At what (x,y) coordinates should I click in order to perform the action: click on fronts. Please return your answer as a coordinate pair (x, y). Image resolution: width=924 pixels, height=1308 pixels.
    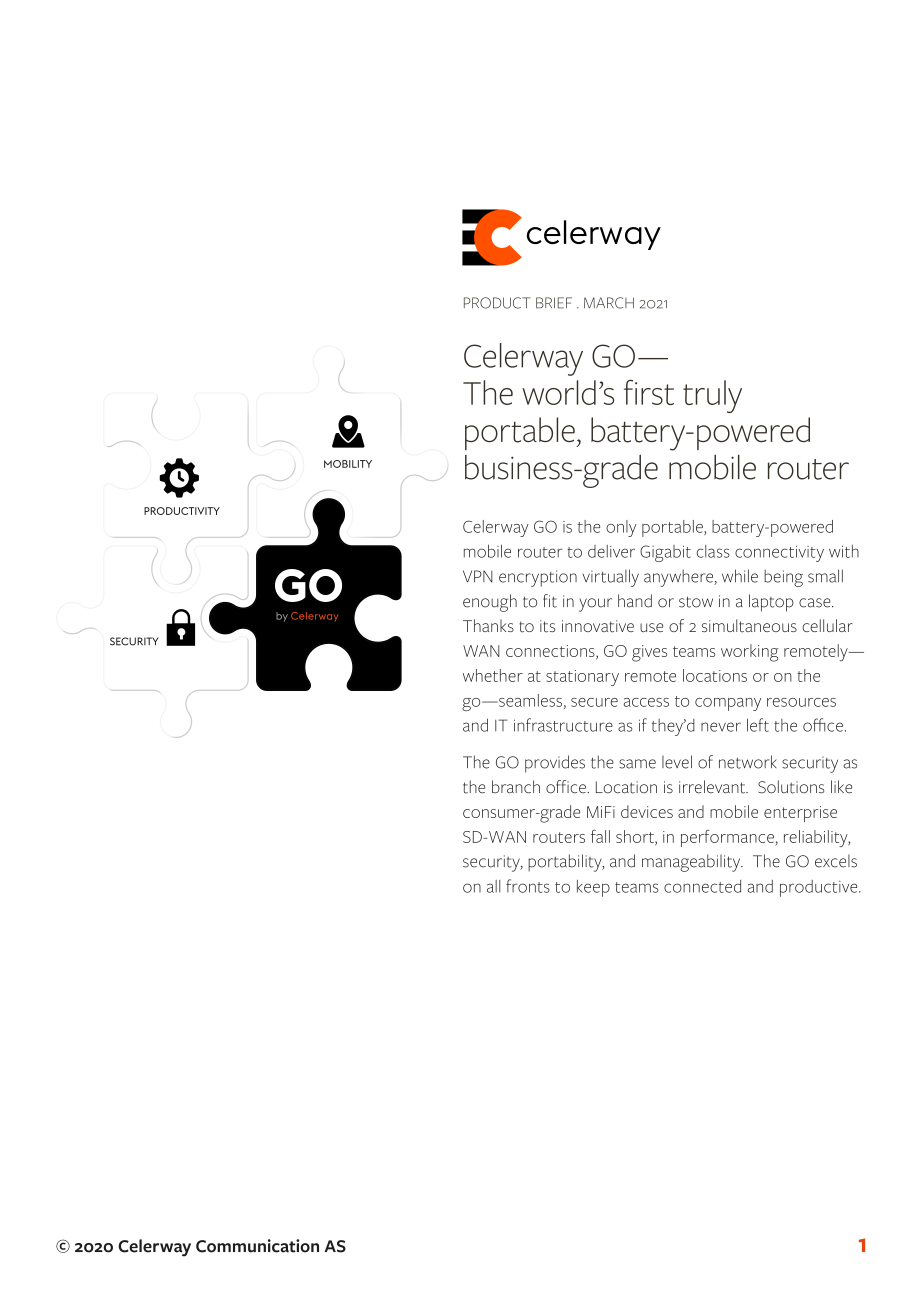
    Looking at the image, I should click on (528, 886).
